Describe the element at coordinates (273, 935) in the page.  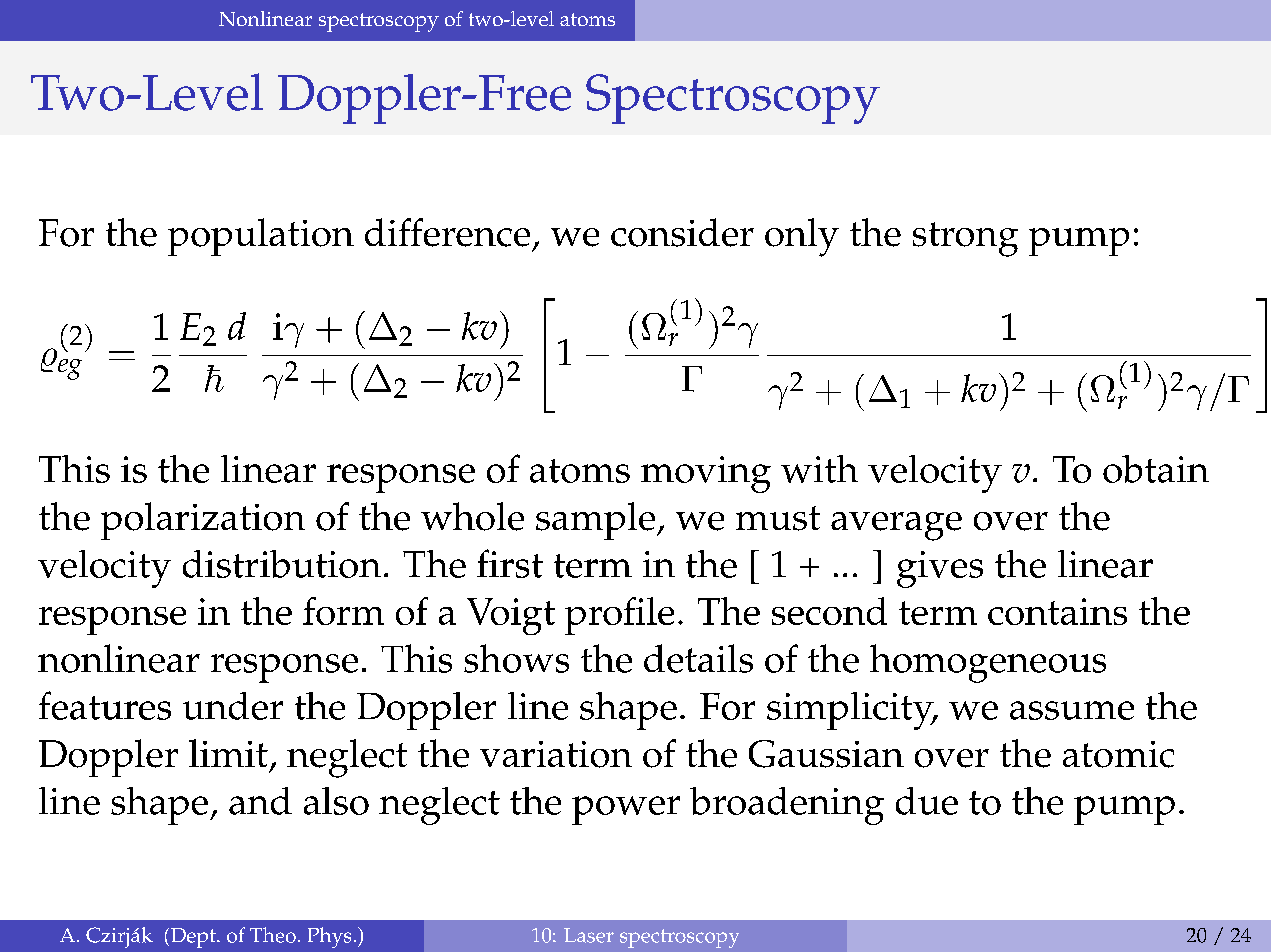
I see `Theo` at that location.
